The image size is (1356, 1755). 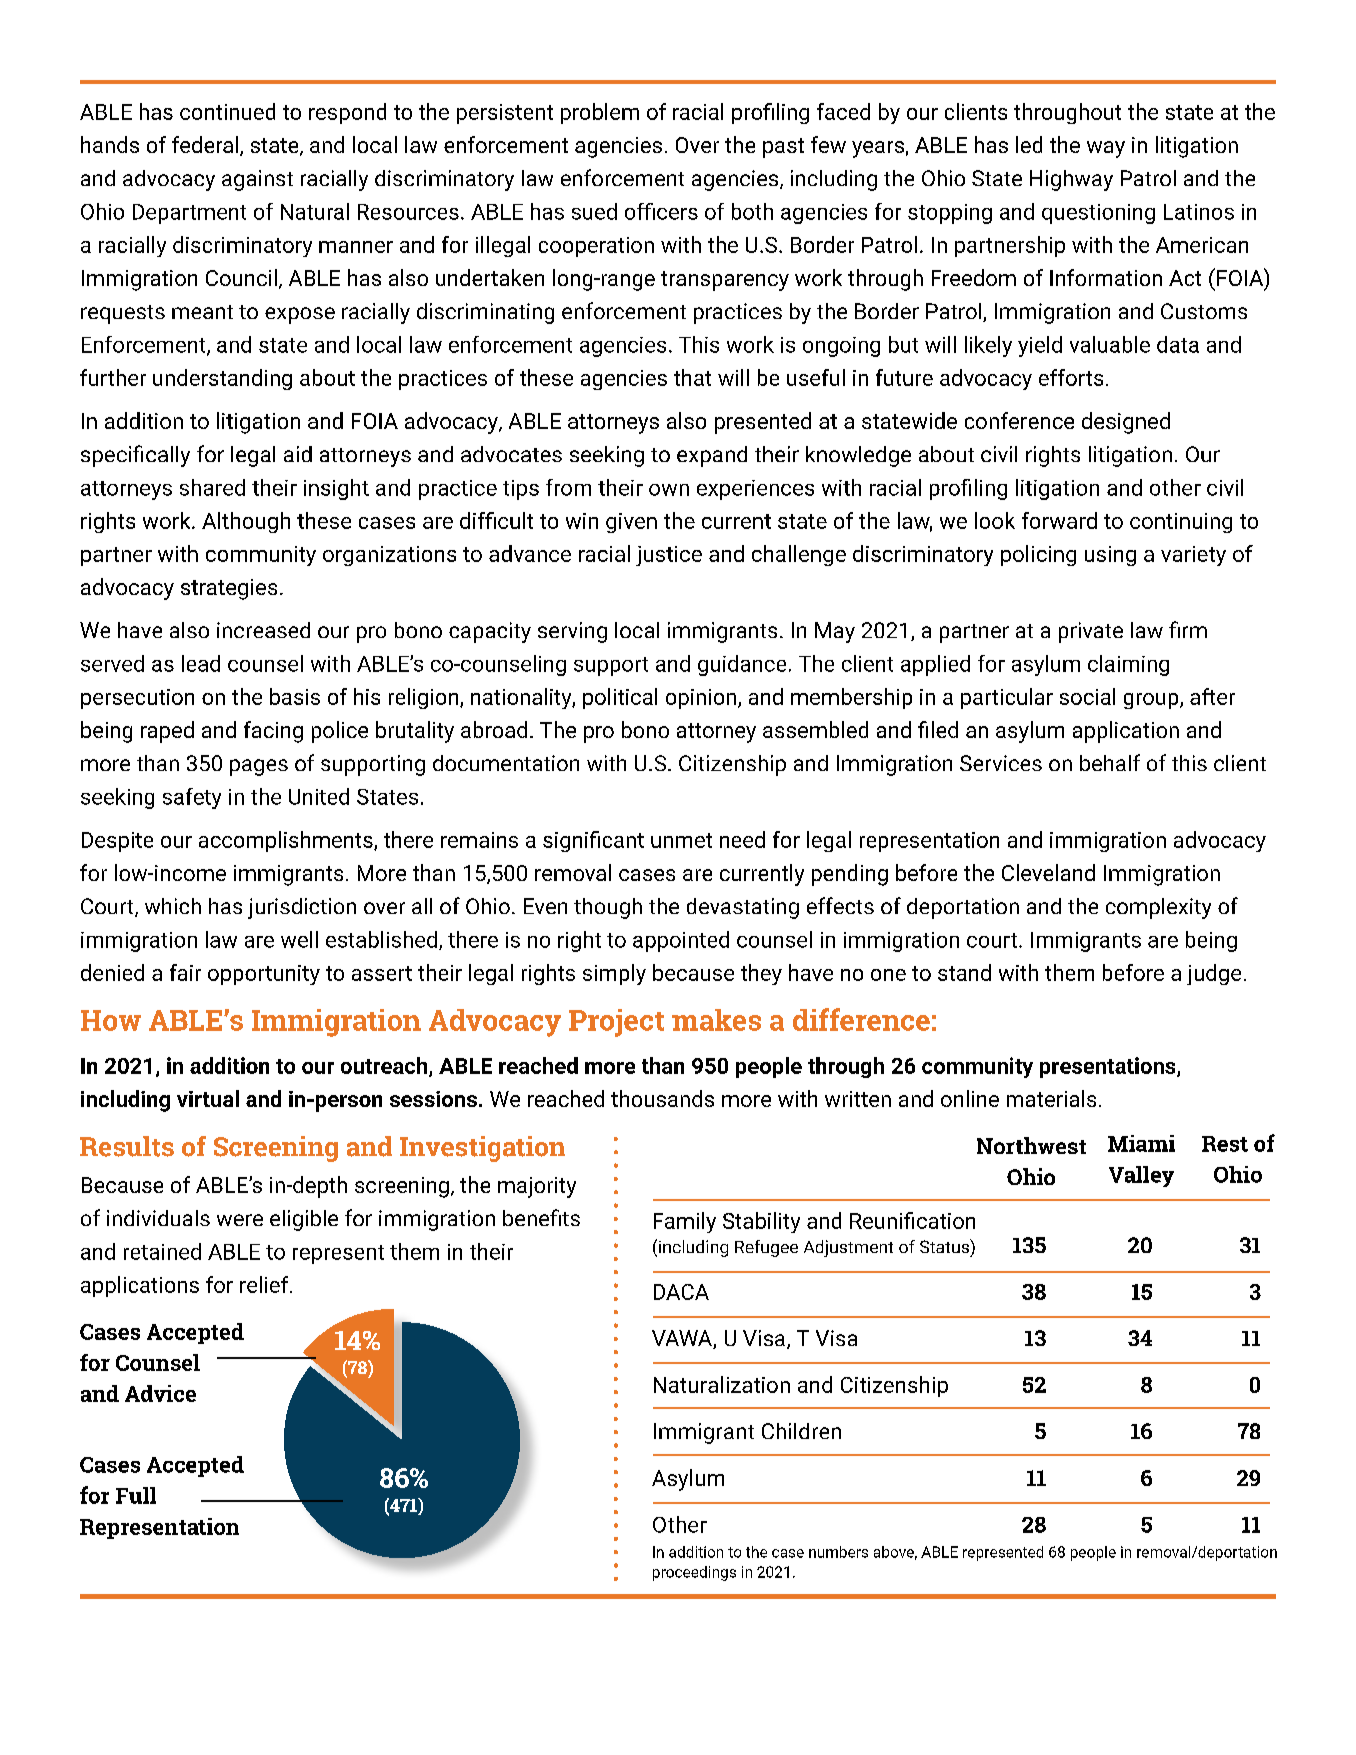 I want to click on against, so click(x=257, y=180).
